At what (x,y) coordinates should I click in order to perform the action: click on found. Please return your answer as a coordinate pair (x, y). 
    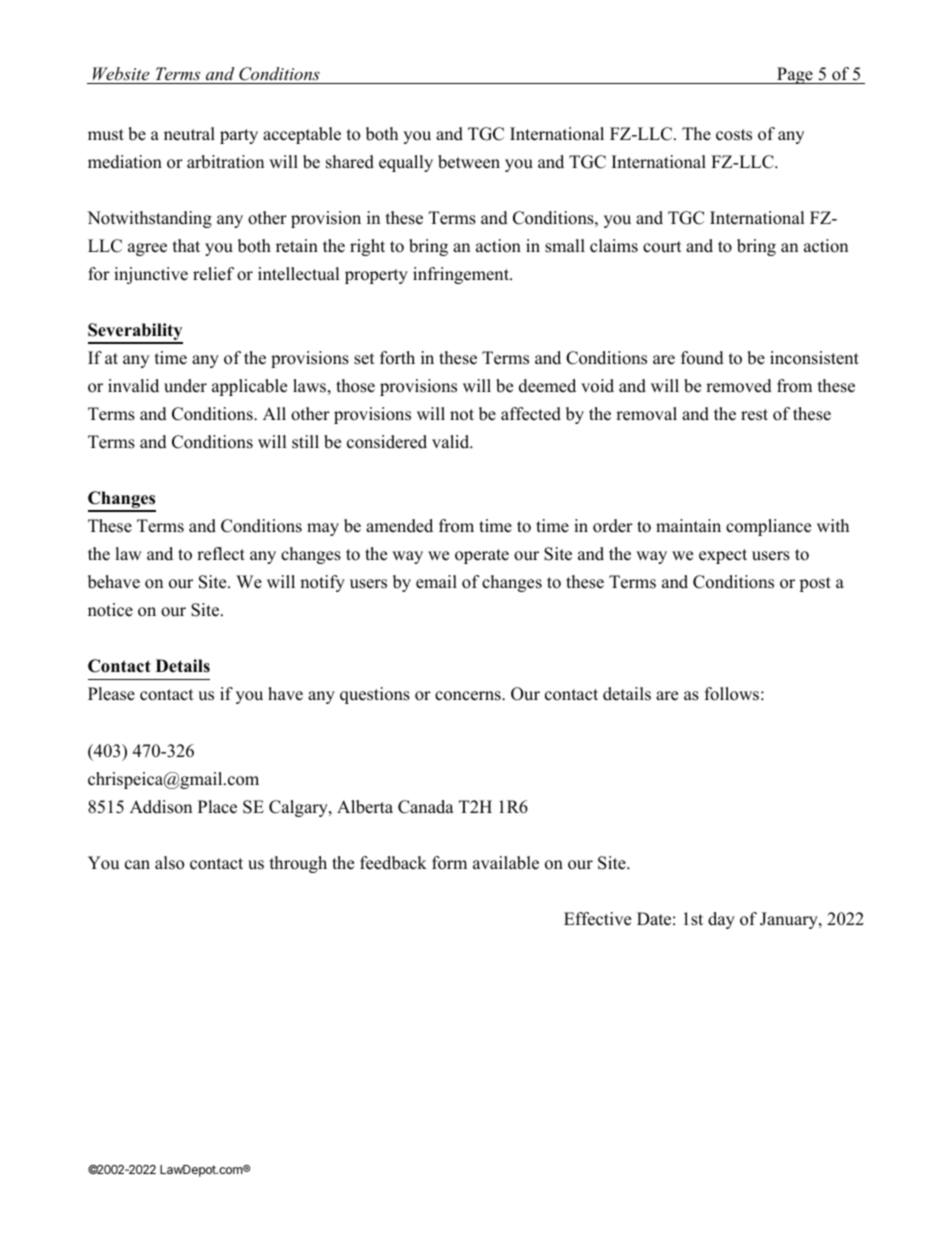
    Looking at the image, I should click on (702, 358).
